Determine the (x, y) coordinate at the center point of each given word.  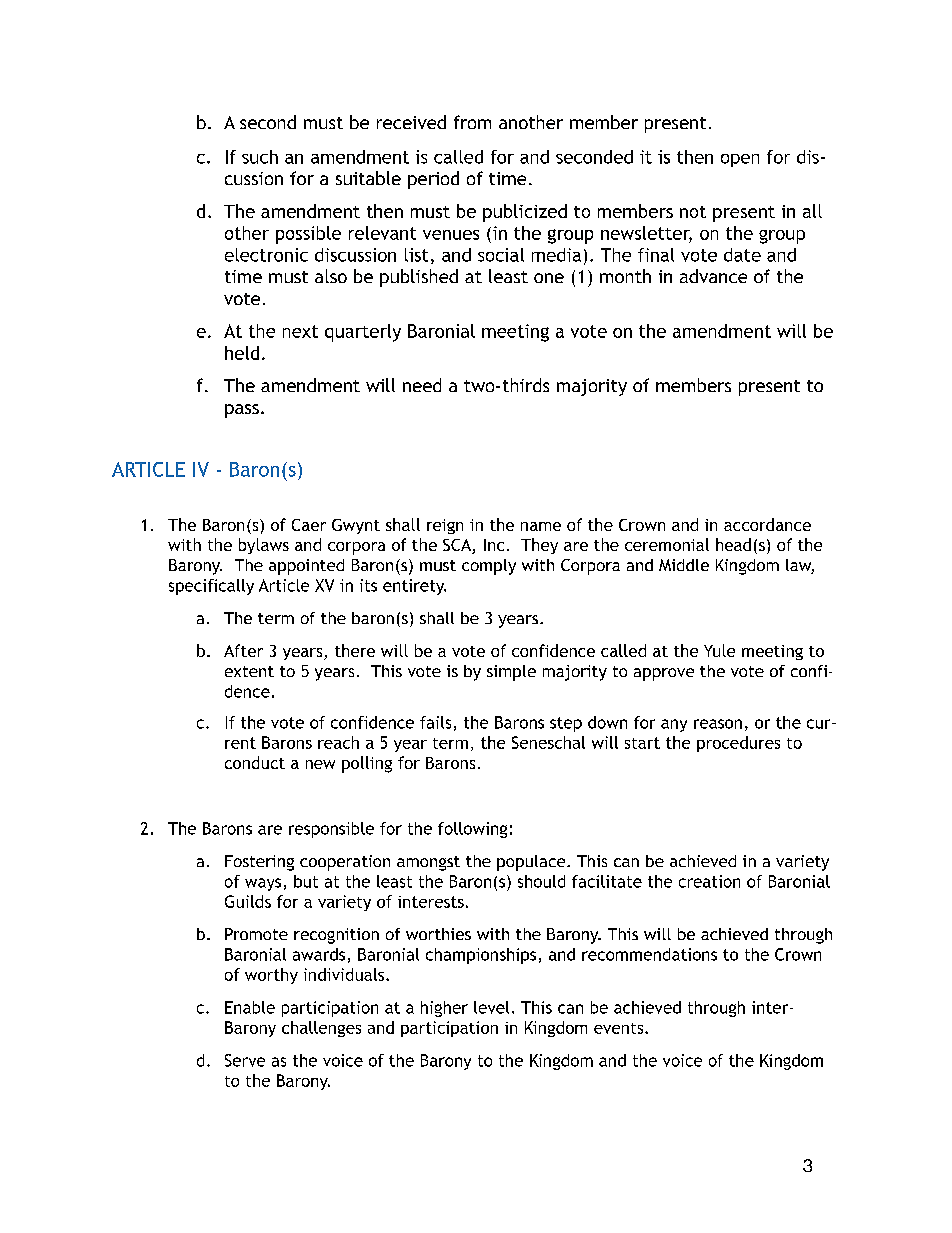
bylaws (264, 546)
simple (511, 673)
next (300, 331)
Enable (250, 1007)
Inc (494, 545)
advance (713, 276)
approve (664, 674)
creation (709, 881)
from (472, 122)
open (740, 160)
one (549, 278)
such (260, 157)
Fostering (259, 863)
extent (249, 671)
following (472, 830)
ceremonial (667, 544)
